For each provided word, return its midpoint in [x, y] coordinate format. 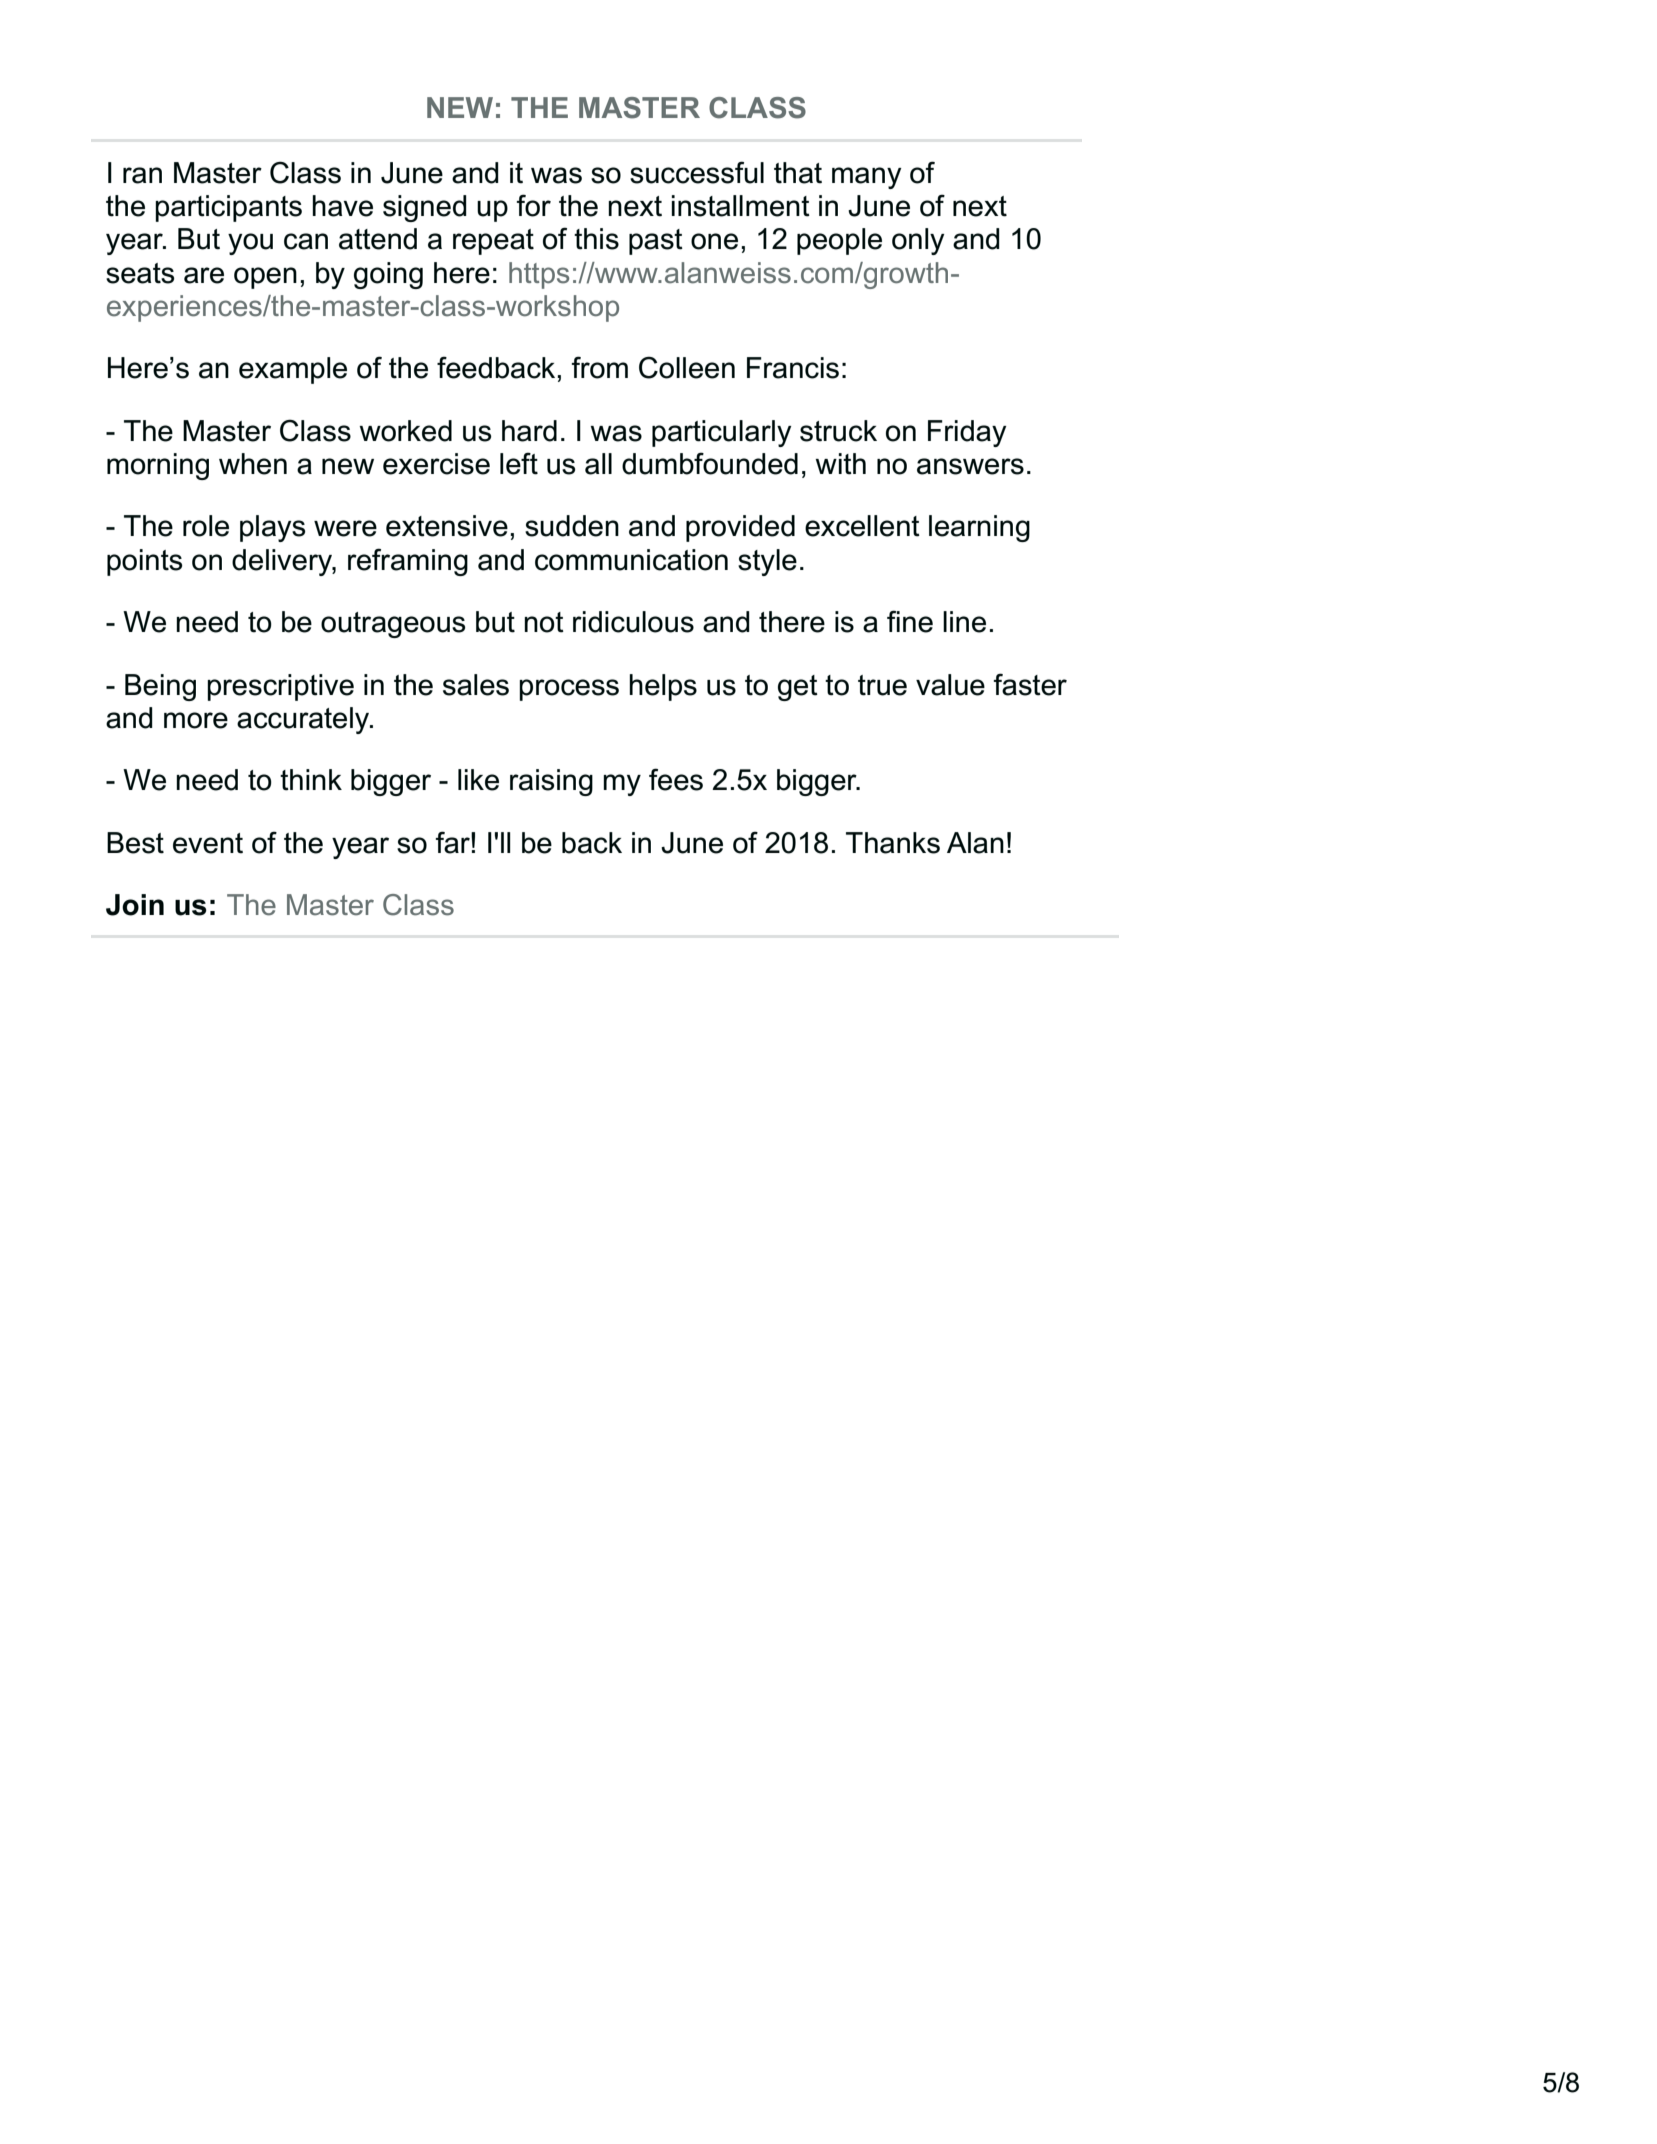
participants [228, 208]
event [208, 843]
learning [979, 528]
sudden [572, 526]
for [533, 205]
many [867, 178]
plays [272, 528]
